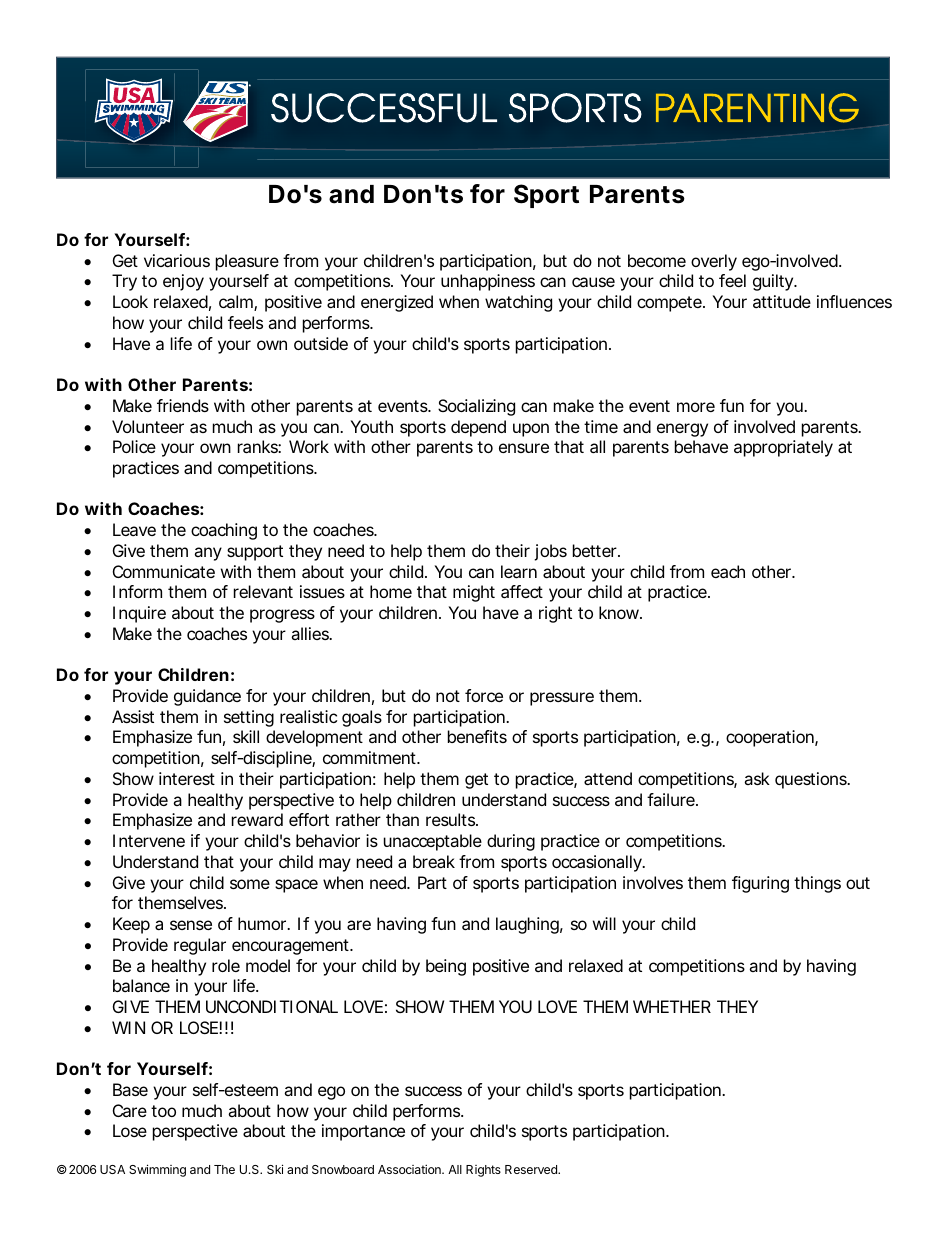 The height and width of the screenshot is (1233, 952). I want to click on during, so click(511, 842).
